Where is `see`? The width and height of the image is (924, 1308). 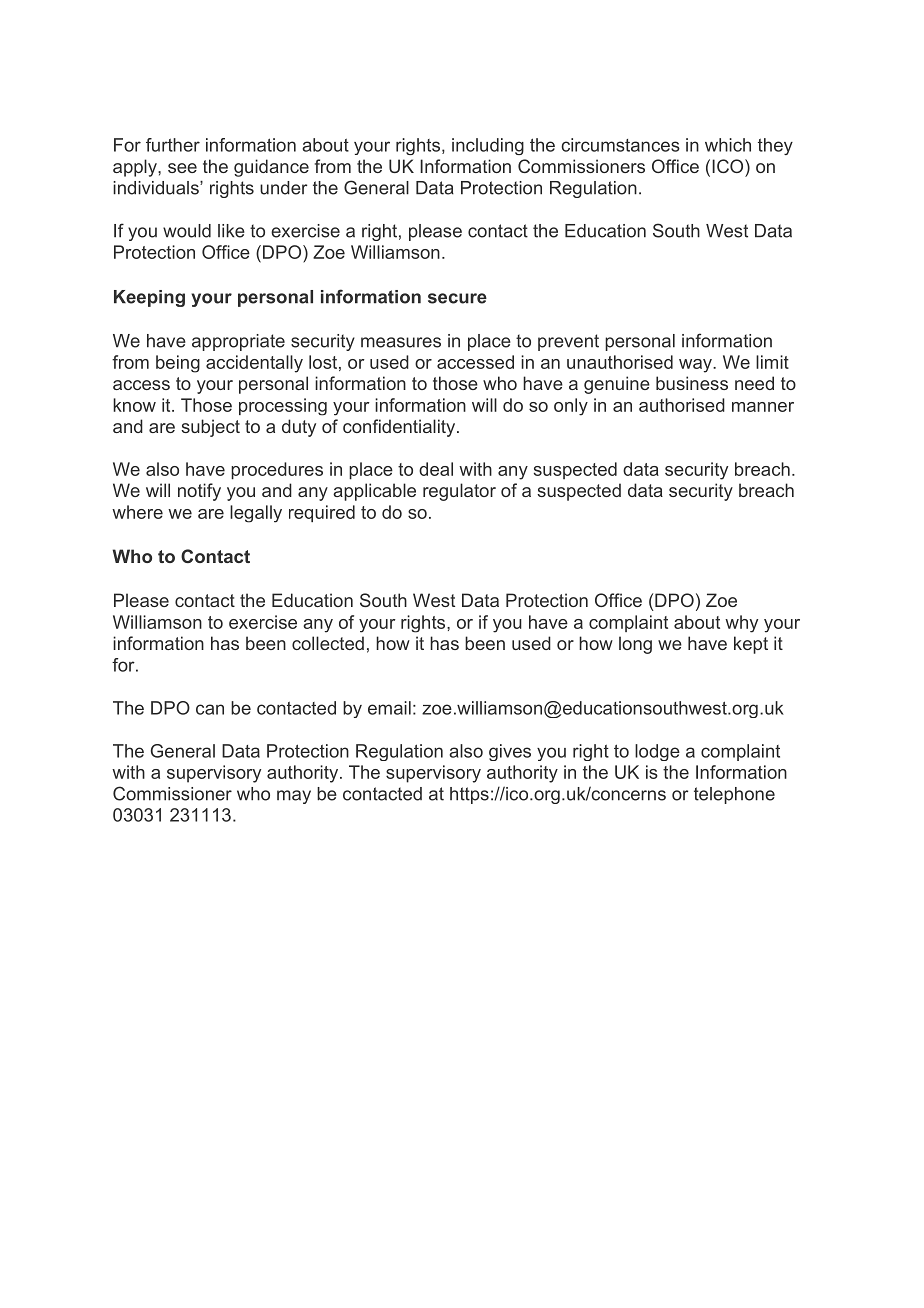 see is located at coordinates (182, 168).
